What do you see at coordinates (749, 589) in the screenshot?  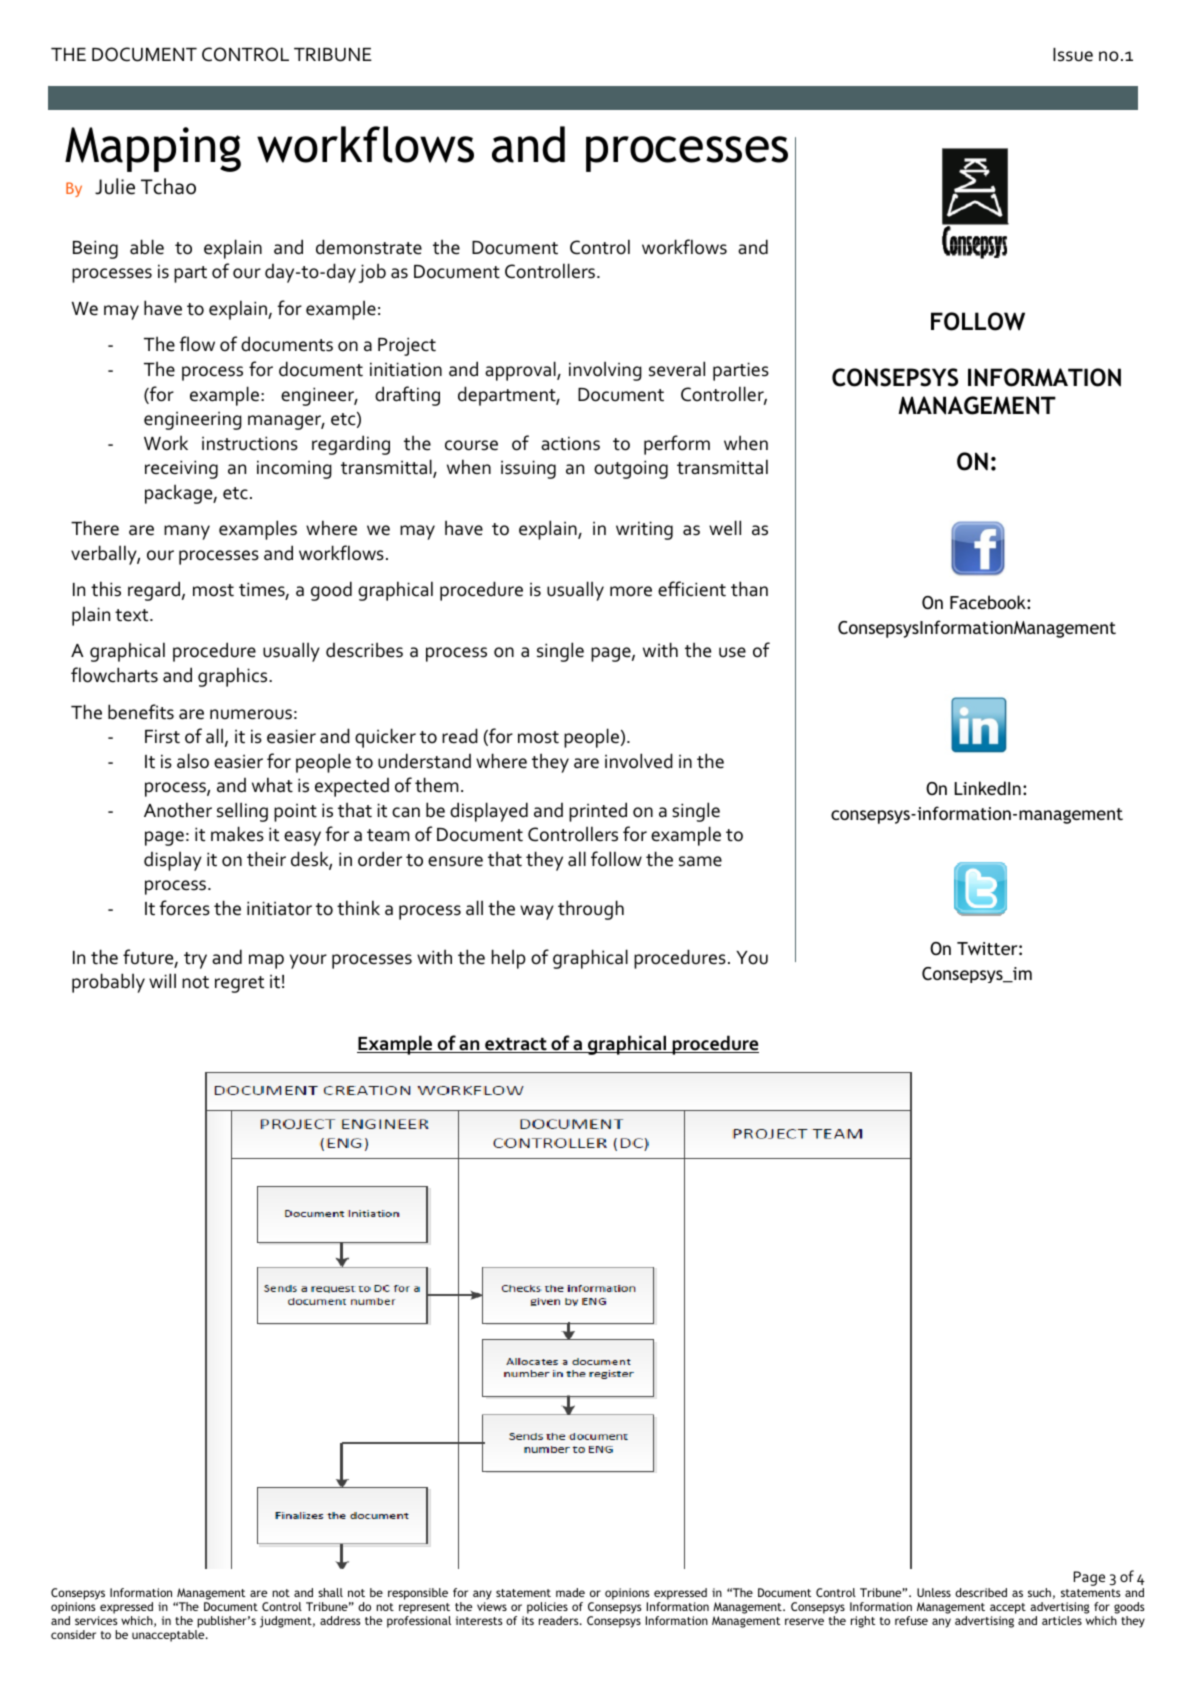 I see `than` at bounding box center [749, 589].
